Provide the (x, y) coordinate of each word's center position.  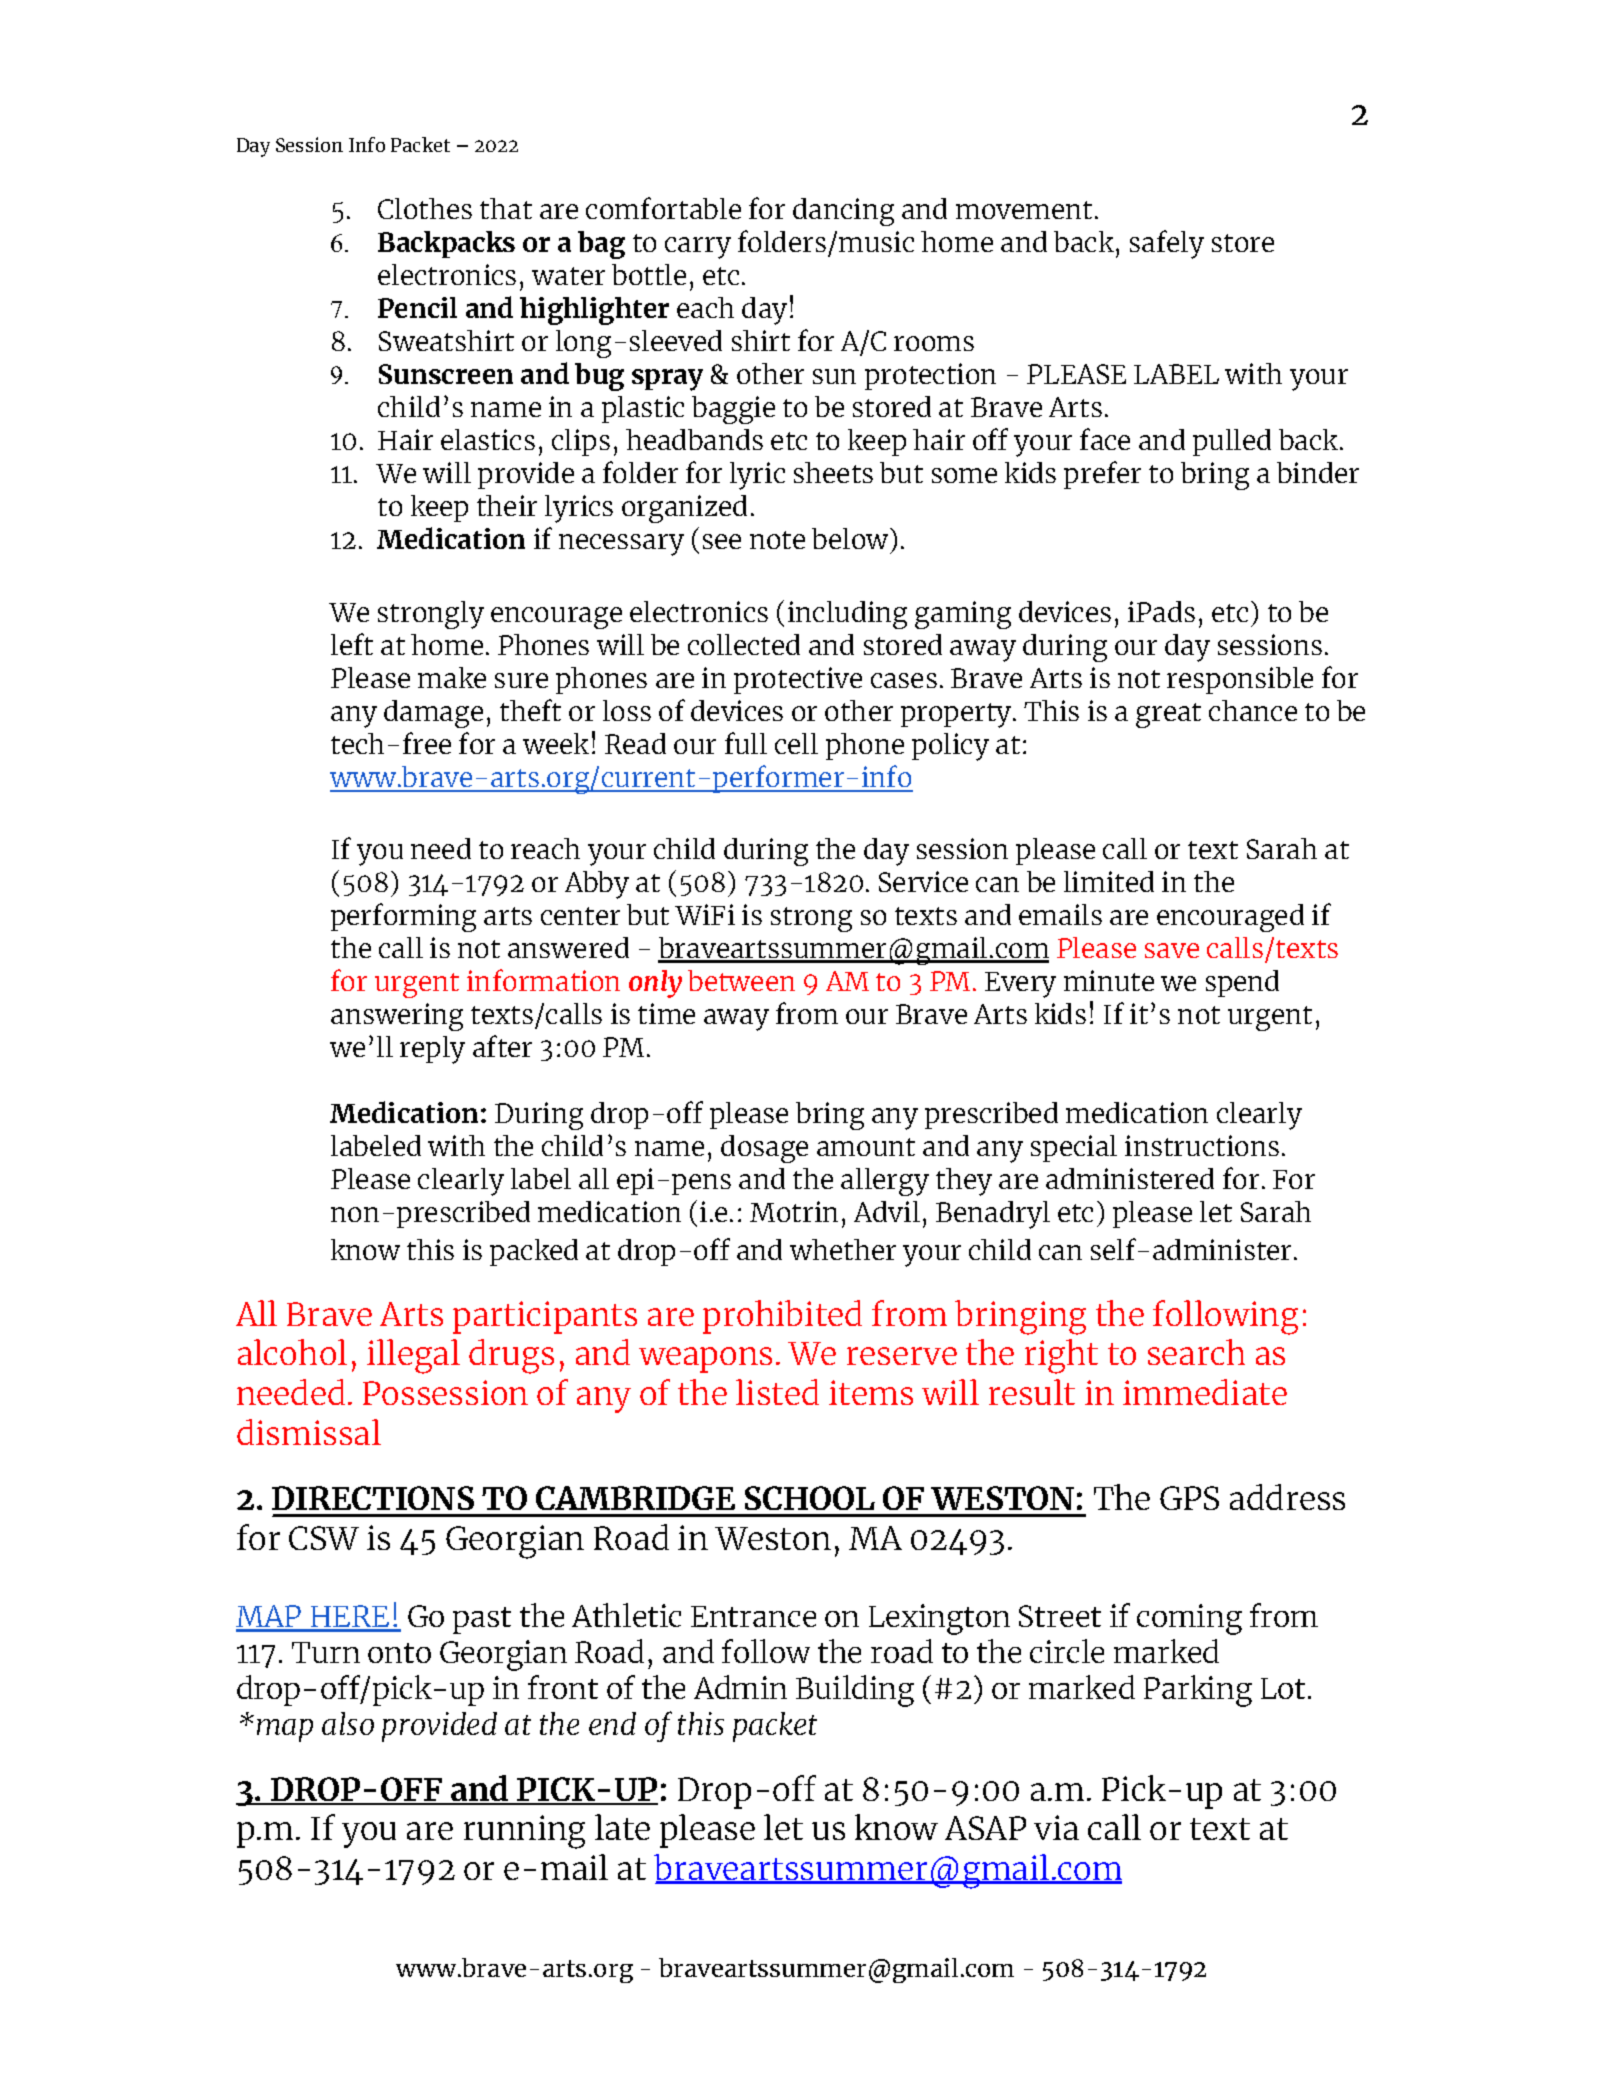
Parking (1198, 1691)
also (348, 1723)
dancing (843, 212)
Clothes (425, 208)
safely (1167, 244)
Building (855, 1691)
